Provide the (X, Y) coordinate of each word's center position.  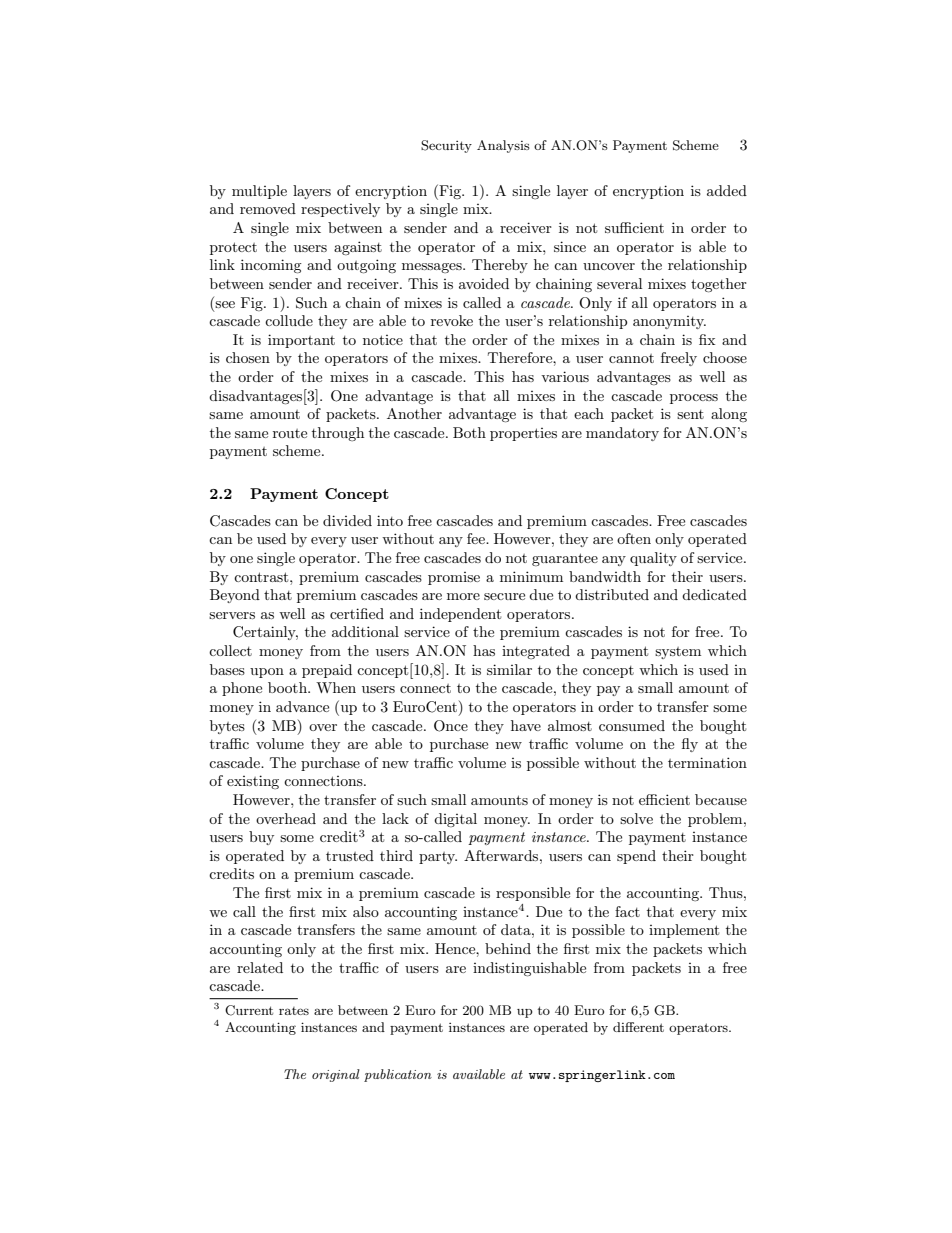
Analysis (503, 146)
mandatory (622, 434)
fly (690, 745)
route (290, 433)
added (727, 190)
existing (253, 782)
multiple (259, 192)
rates (294, 1011)
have (526, 725)
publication (398, 1075)
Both (469, 432)
